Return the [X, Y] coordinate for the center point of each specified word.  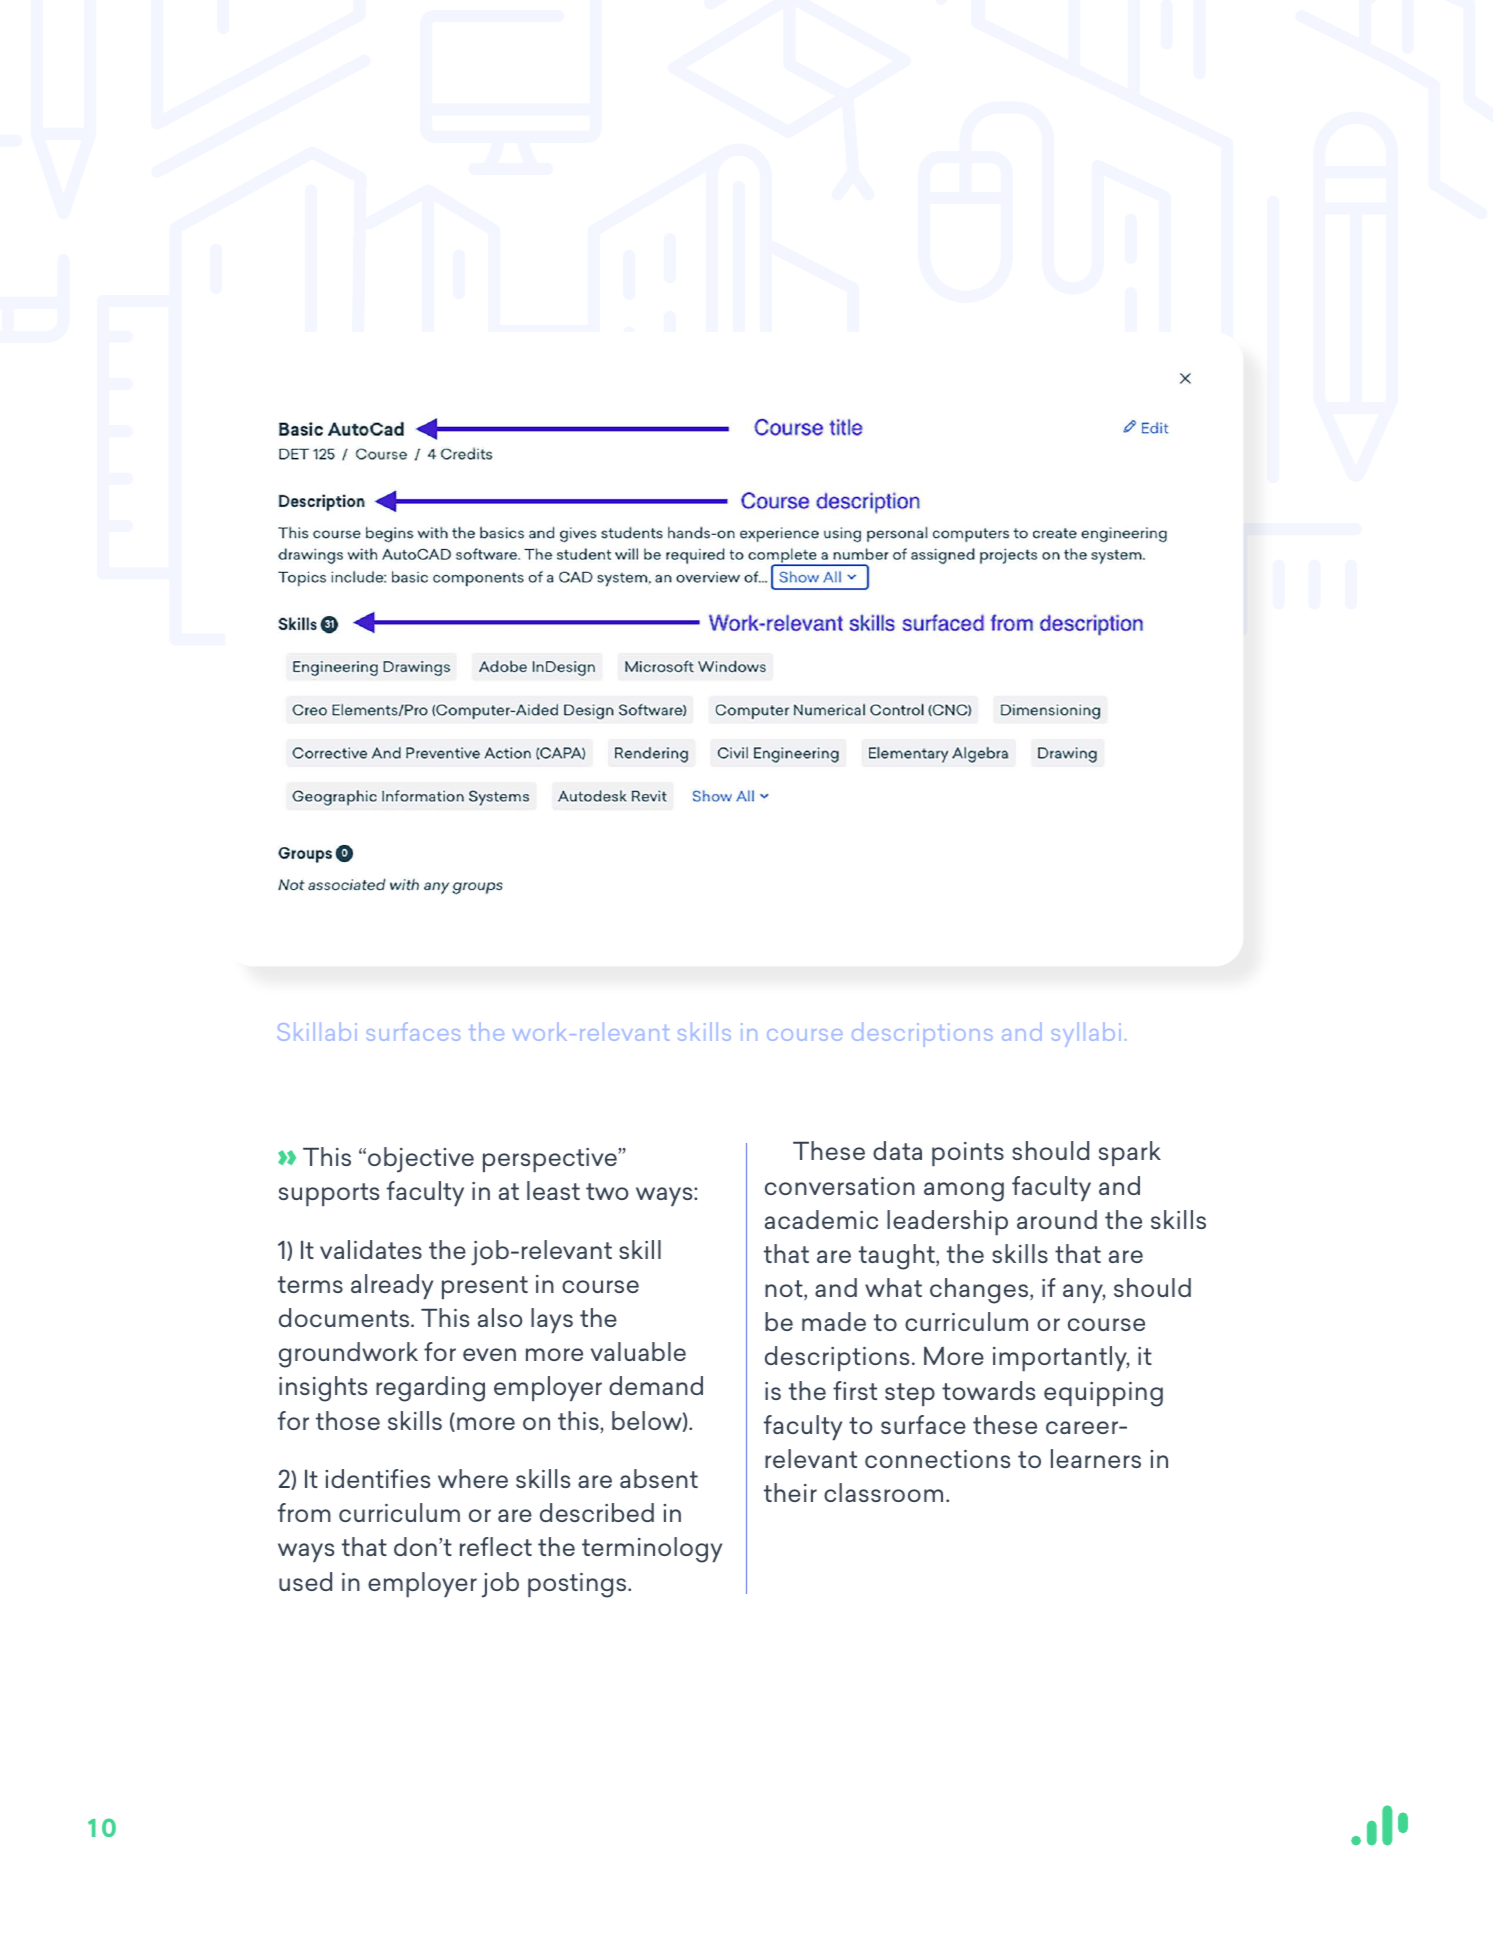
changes [980, 1291]
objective [421, 1160]
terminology [652, 1550]
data [897, 1150]
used [305, 1581]
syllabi [1086, 1034]
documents [345, 1317]
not [785, 1290]
